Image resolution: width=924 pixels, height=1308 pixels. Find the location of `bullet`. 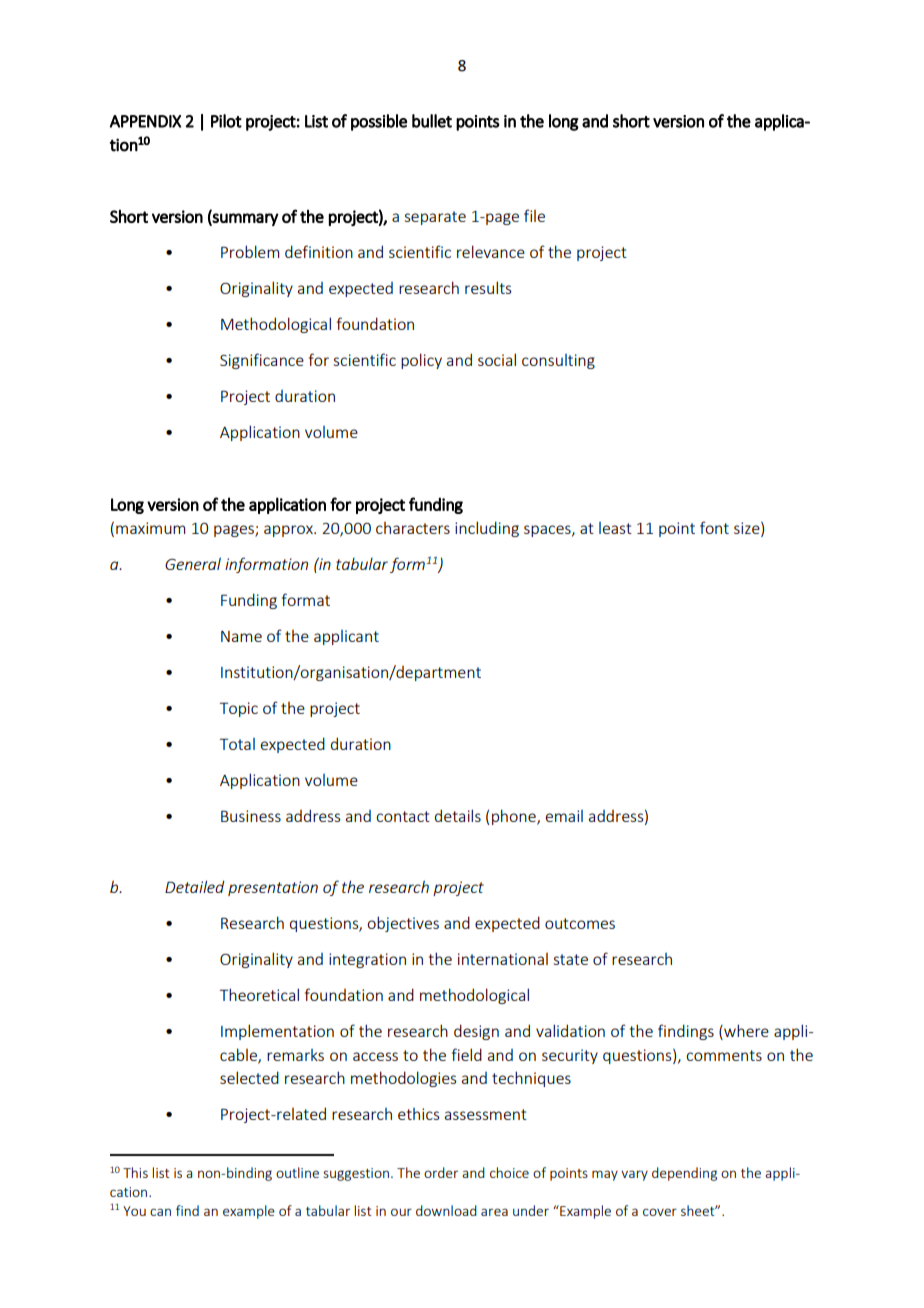

bullet is located at coordinates (432, 121).
